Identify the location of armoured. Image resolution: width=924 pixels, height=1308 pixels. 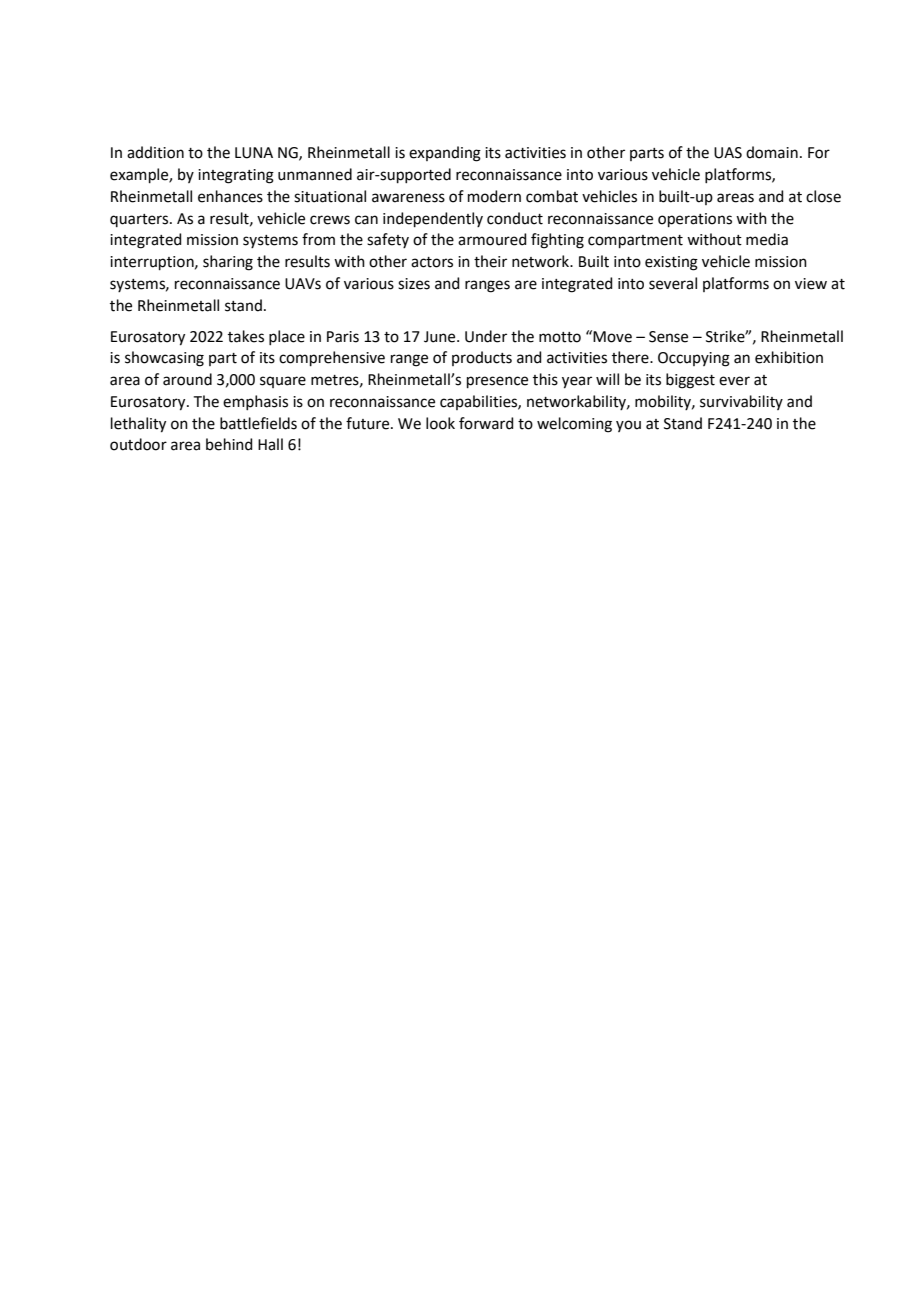
(492, 239).
